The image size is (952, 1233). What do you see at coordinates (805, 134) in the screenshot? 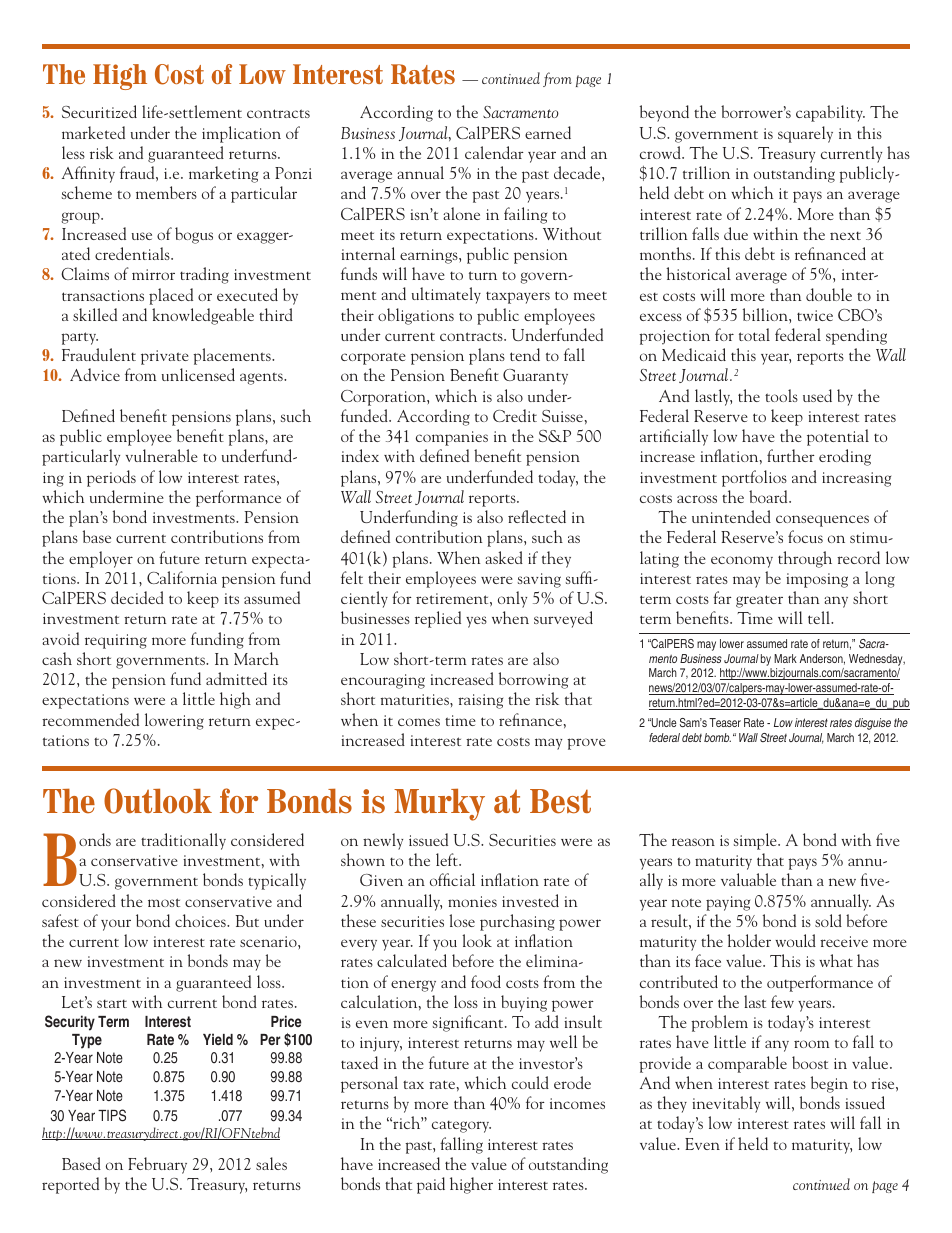
I see `squarely` at bounding box center [805, 134].
